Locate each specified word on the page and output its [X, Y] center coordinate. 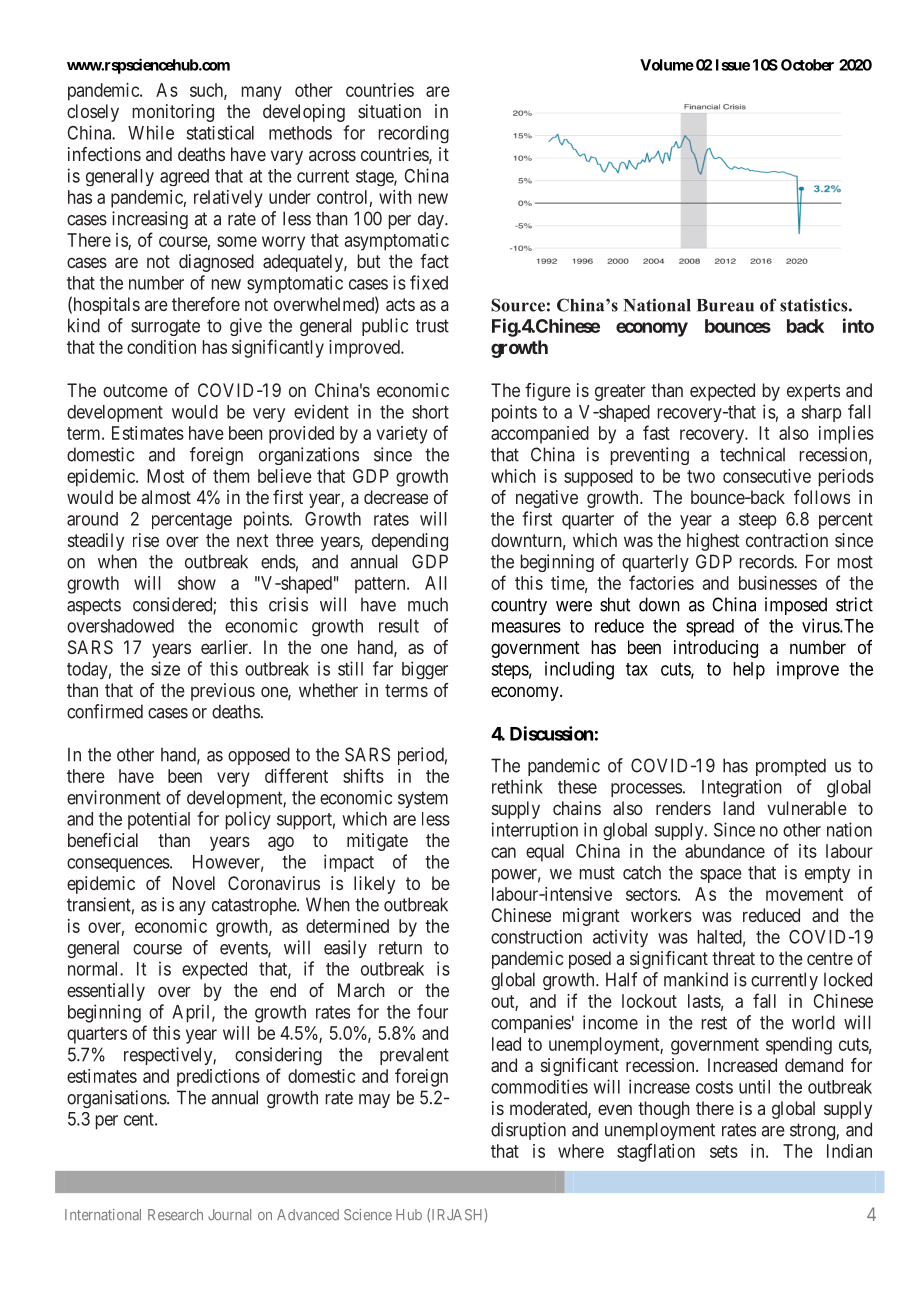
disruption [528, 1131]
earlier [225, 647]
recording [414, 134]
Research [175, 1215]
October [807, 65]
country [519, 606]
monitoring [173, 113]
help [749, 671]
